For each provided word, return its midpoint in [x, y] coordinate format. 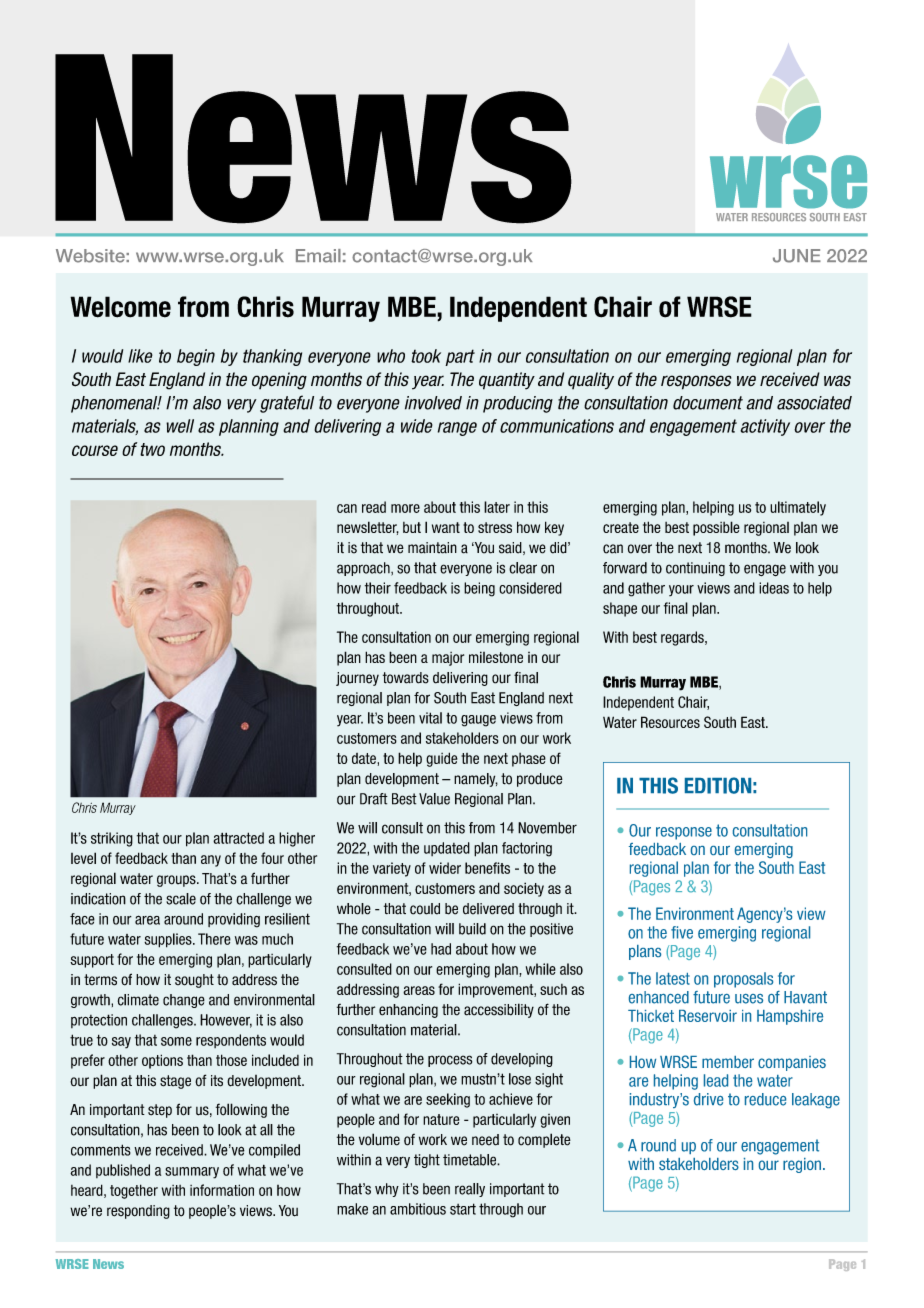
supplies [169, 940]
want [446, 527]
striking [112, 839]
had [441, 949]
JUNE [797, 256]
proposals [743, 980]
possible [716, 528]
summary [192, 1173]
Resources [670, 722]
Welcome [120, 307]
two [152, 449]
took [426, 356]
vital [430, 718]
